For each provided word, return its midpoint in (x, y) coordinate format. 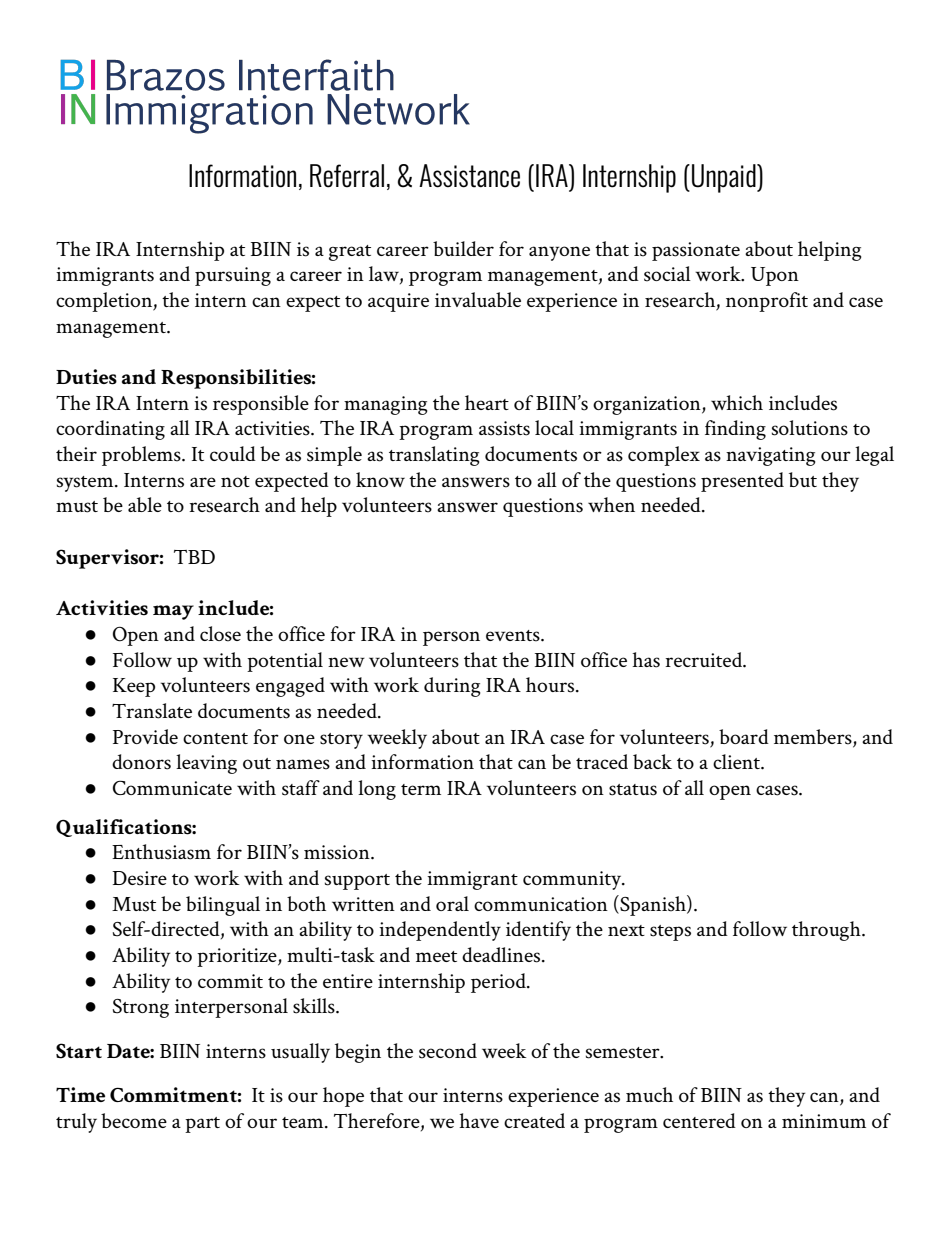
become (134, 1120)
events (514, 636)
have (479, 1120)
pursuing (233, 276)
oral (452, 903)
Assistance (469, 176)
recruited (705, 660)
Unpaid (725, 178)
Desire (139, 878)
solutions (810, 428)
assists (504, 428)
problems (142, 456)
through (827, 931)
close (220, 634)
